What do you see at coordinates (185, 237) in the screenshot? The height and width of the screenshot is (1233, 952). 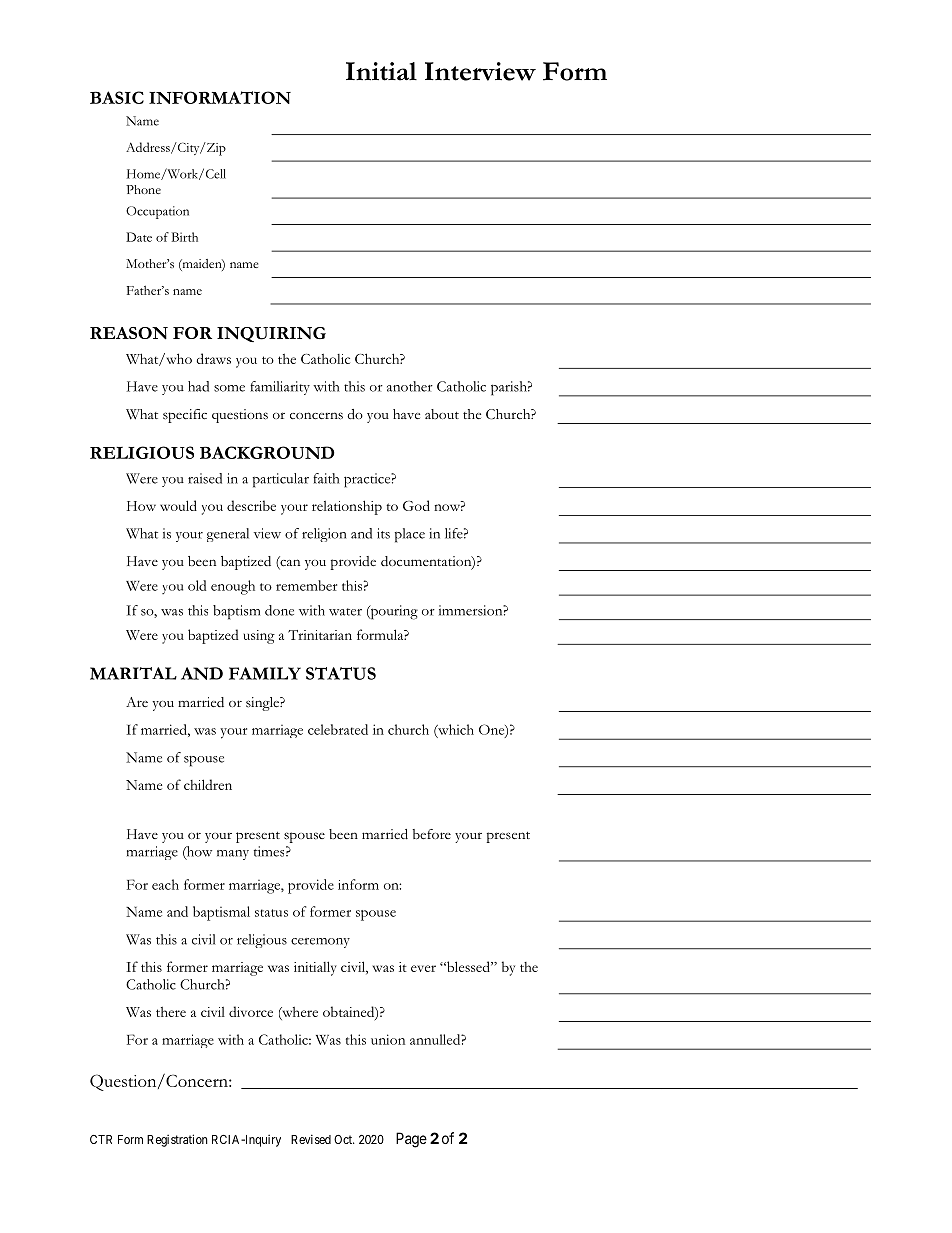 I see `Birth` at bounding box center [185, 237].
